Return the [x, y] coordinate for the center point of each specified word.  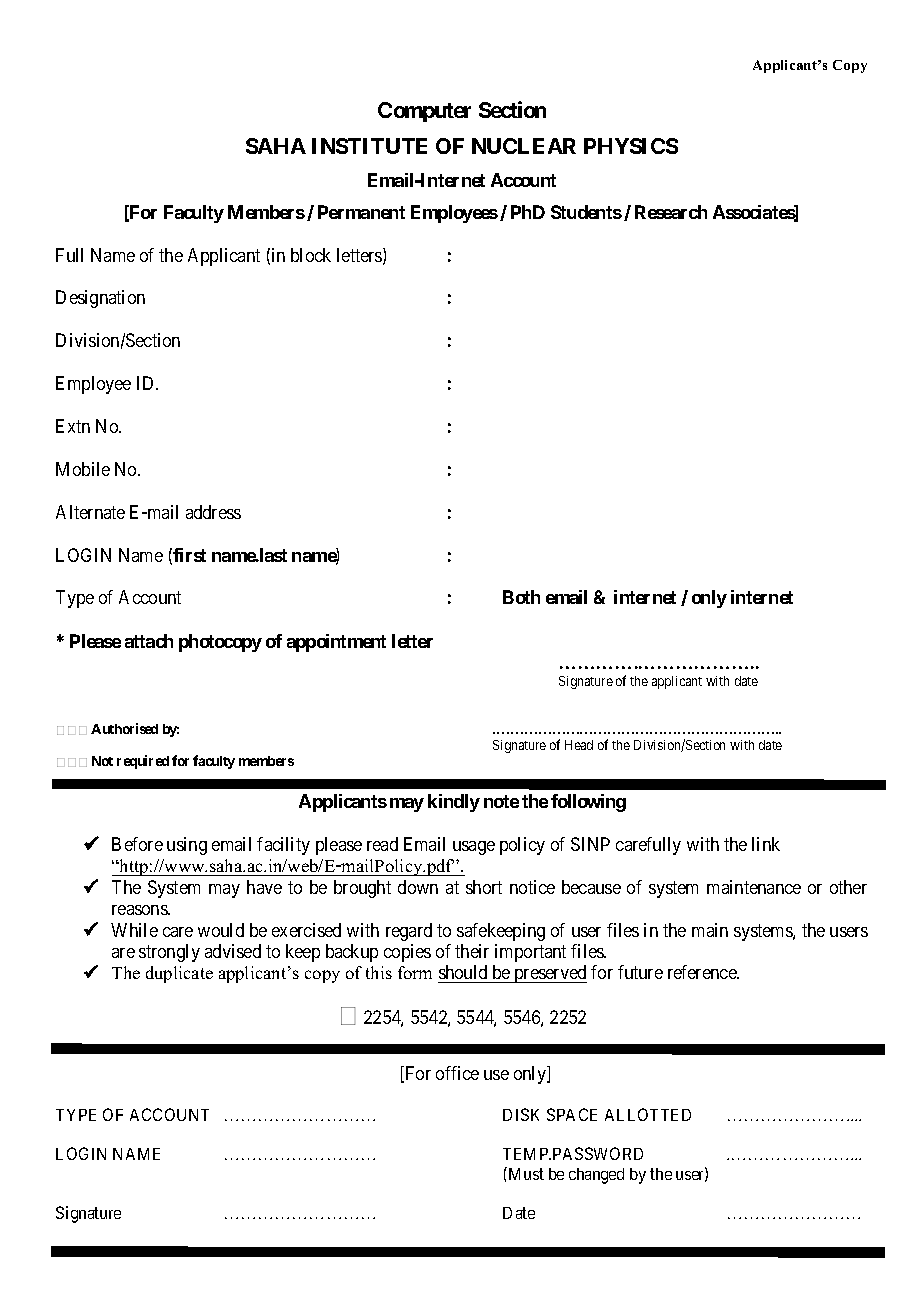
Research [671, 212]
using [187, 846]
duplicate [179, 974]
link [766, 844]
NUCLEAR [524, 146]
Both [521, 597]
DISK [521, 1114]
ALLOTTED [648, 1114]
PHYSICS [631, 146]
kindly [454, 803]
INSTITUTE [369, 146]
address [213, 512]
